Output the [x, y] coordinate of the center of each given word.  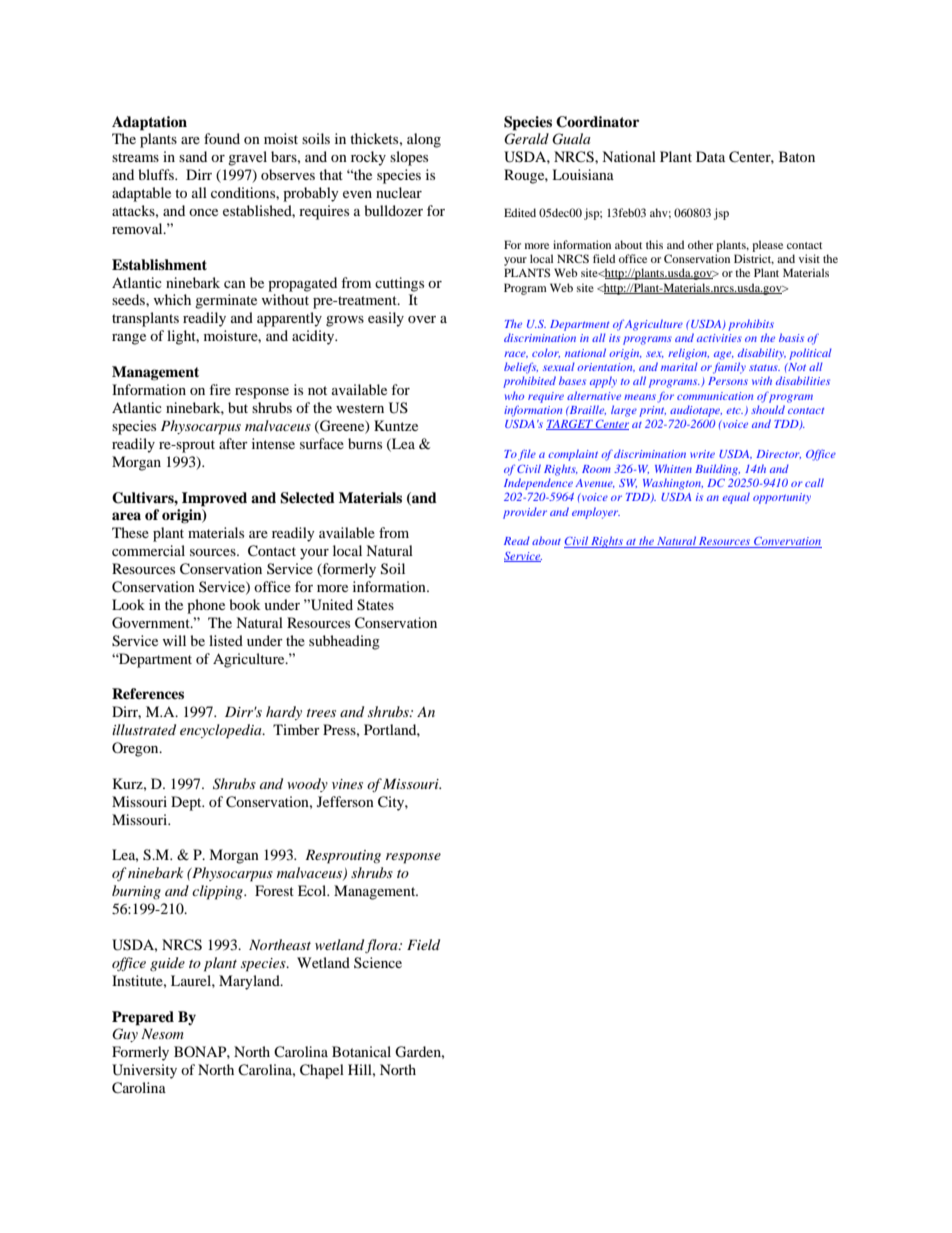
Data [710, 156]
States [375, 605]
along [424, 140]
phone [206, 606]
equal [736, 498]
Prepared [143, 1018]
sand [193, 156]
